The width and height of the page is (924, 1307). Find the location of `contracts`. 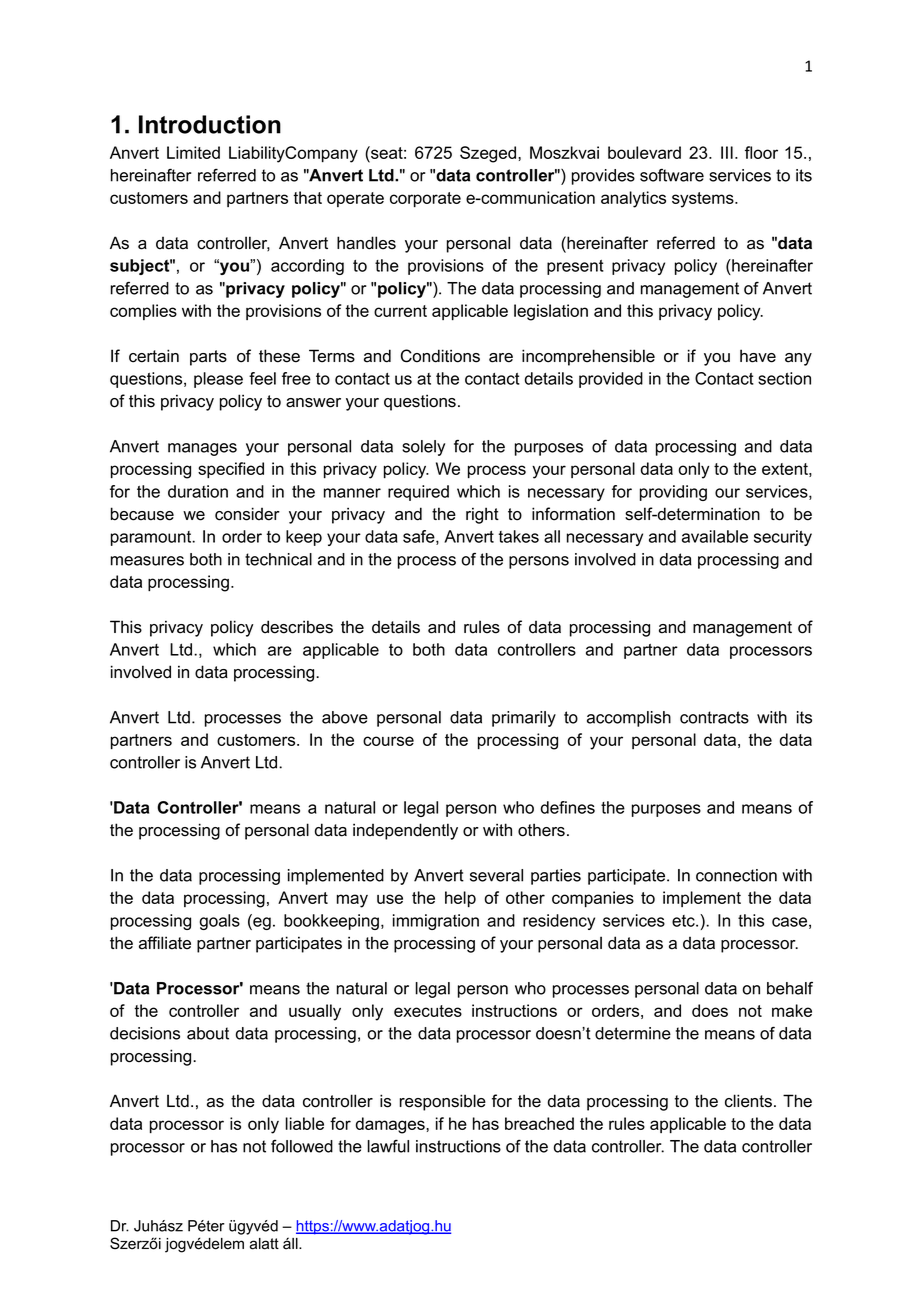

contracts is located at coordinates (714, 717).
